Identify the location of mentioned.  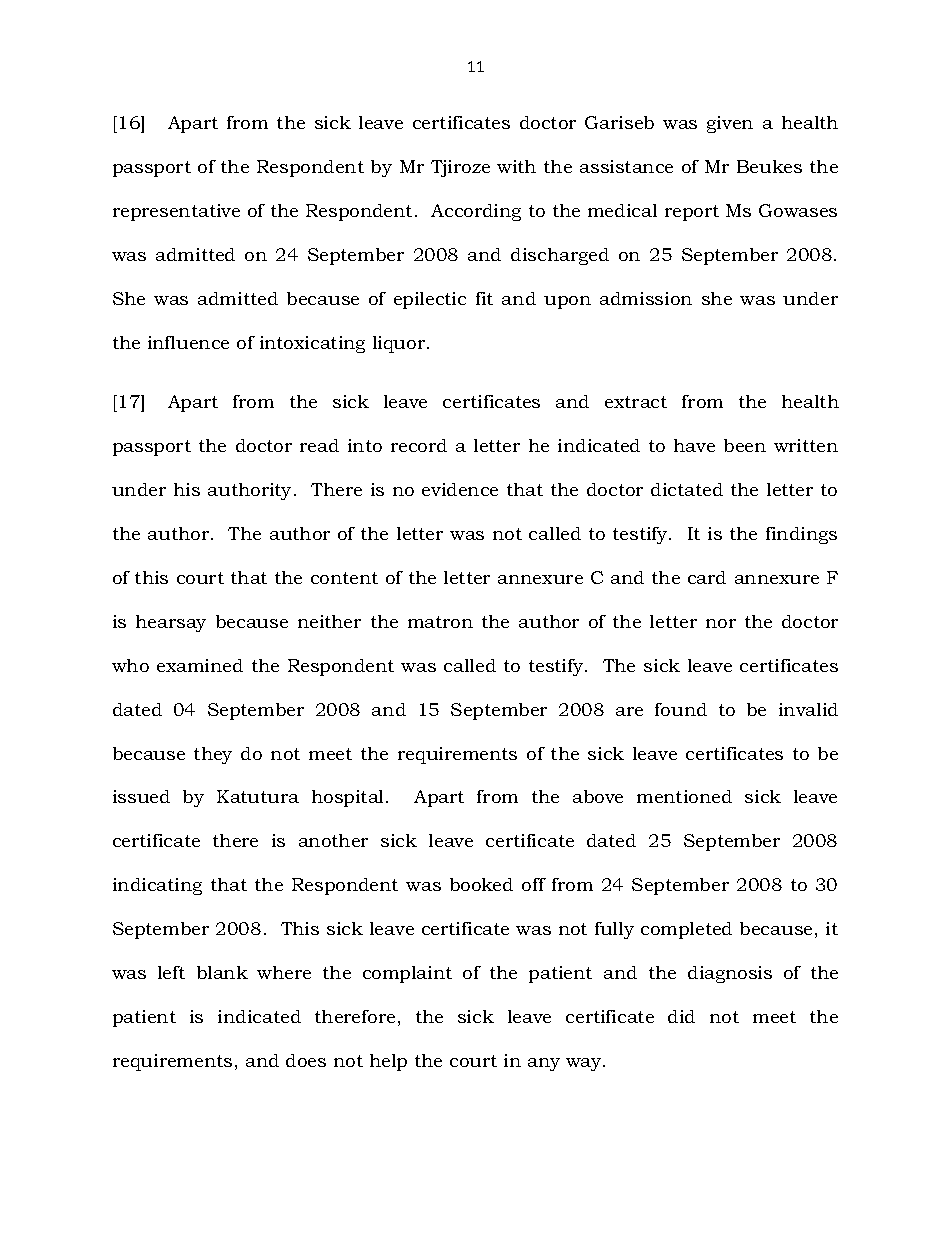
(684, 796).
